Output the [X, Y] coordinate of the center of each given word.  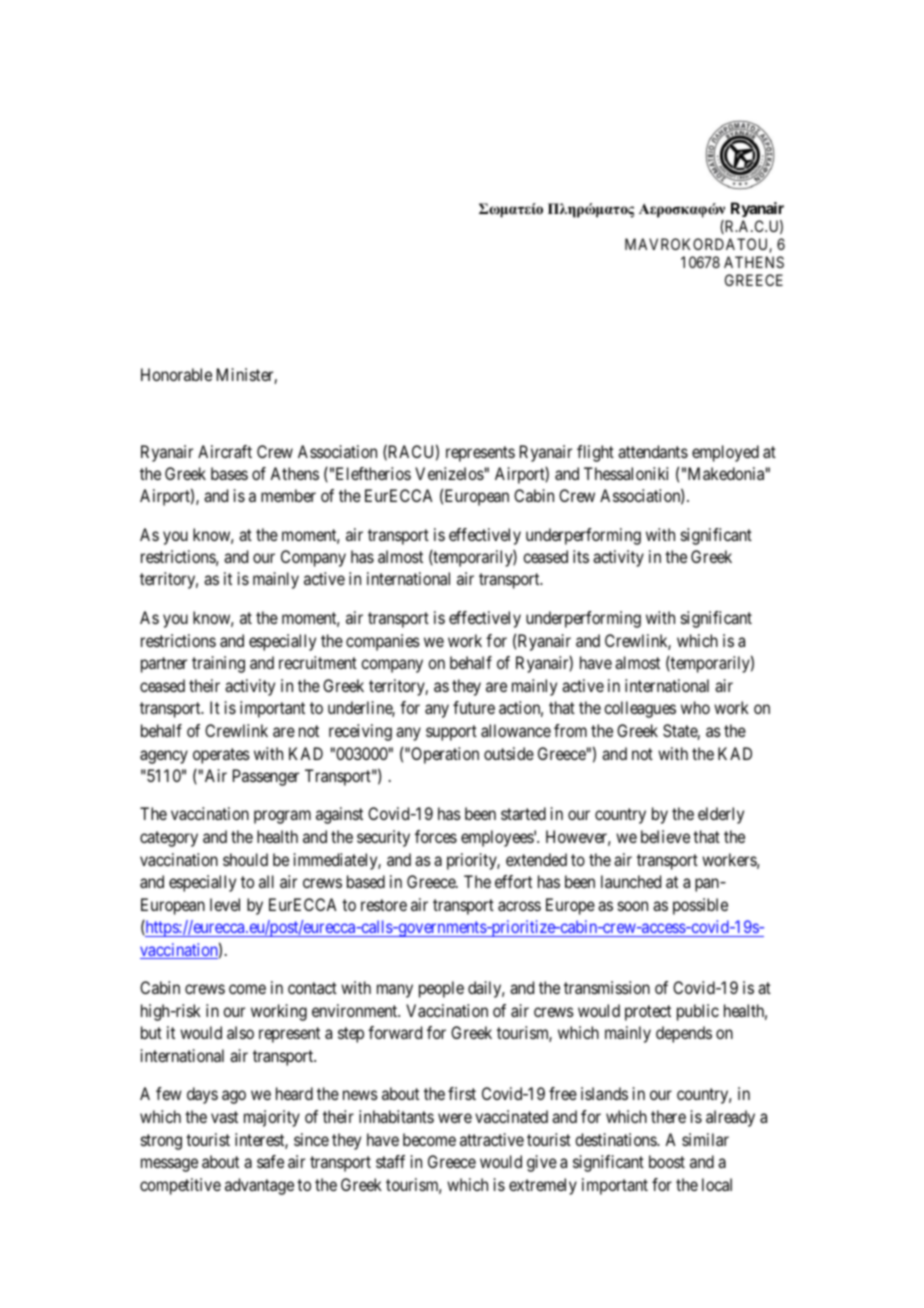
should [245, 859]
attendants [653, 451]
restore [384, 905]
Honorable [176, 374]
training [218, 664]
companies [383, 642]
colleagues [640, 709]
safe [270, 1161]
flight [595, 453]
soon [633, 906]
